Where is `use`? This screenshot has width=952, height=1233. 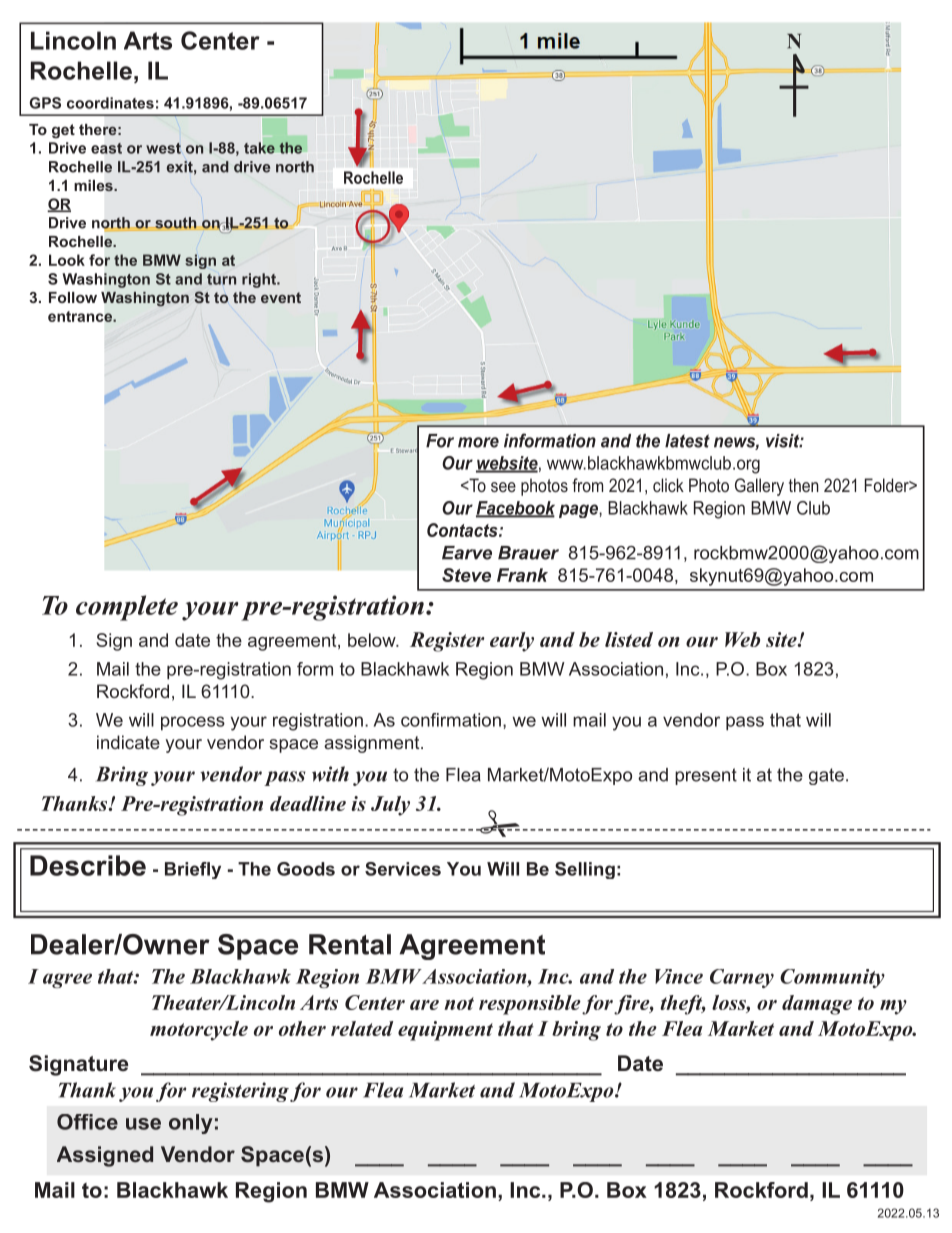 use is located at coordinates (143, 1124).
